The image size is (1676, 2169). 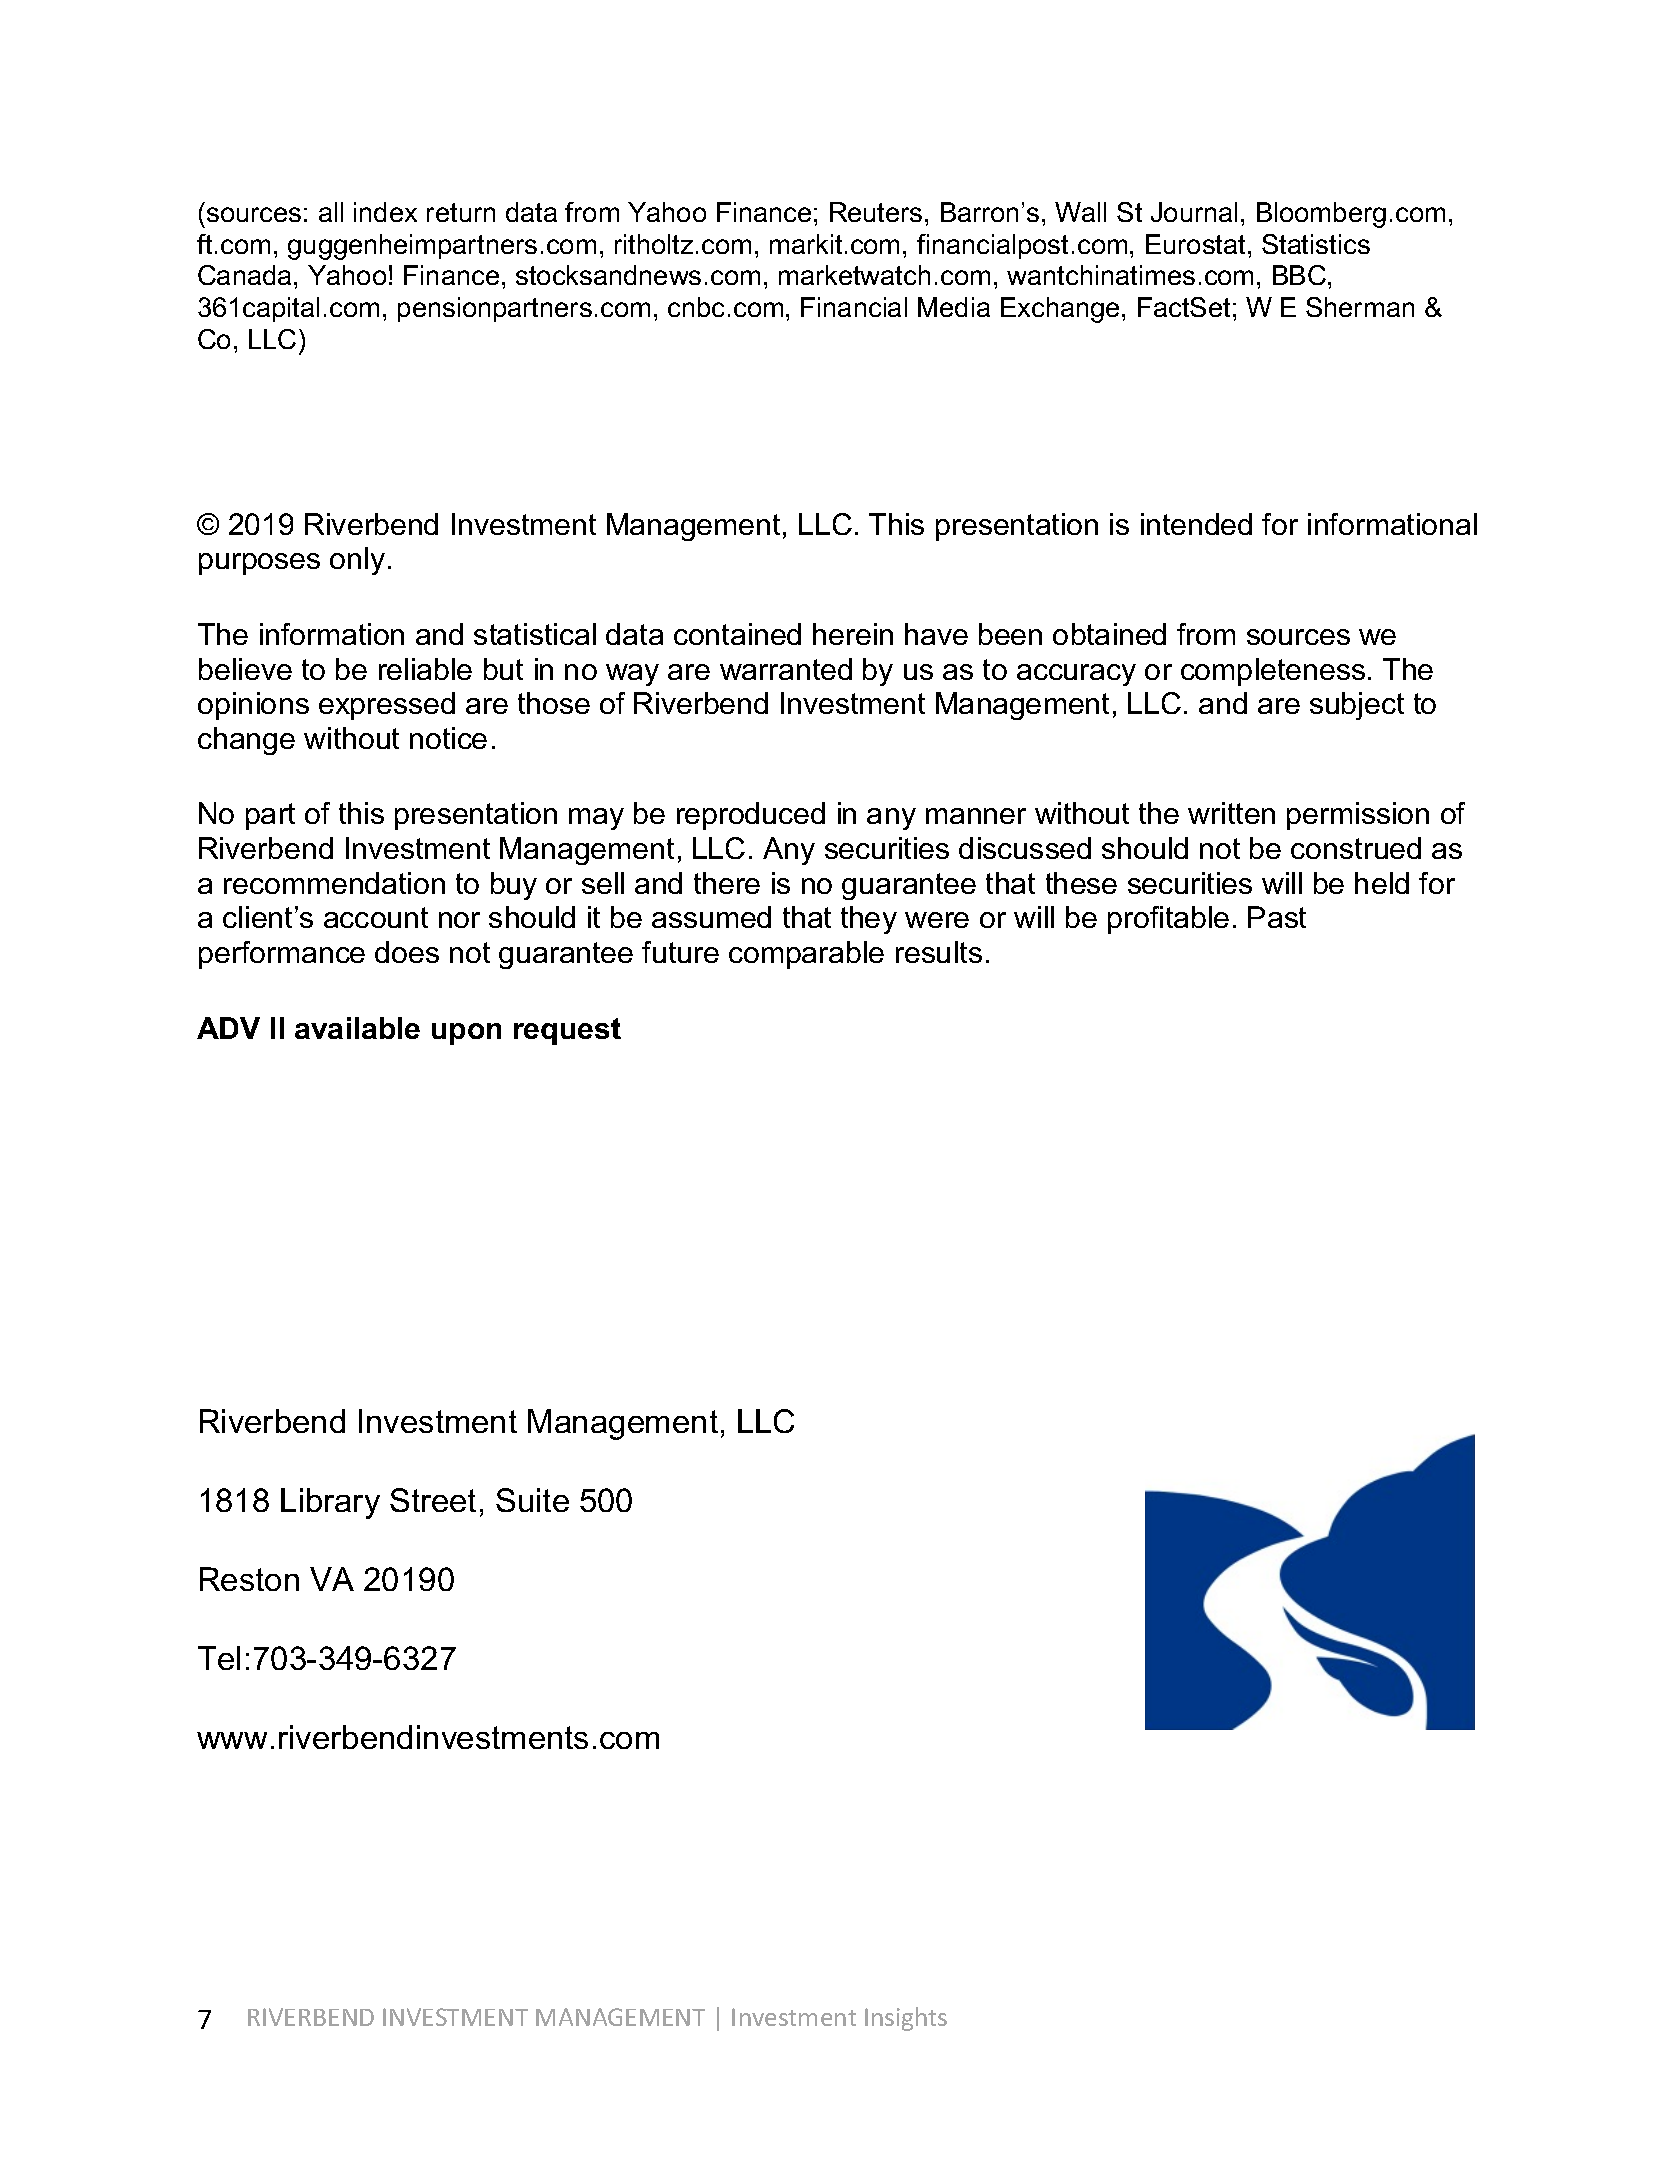 I want to click on comparable, so click(x=806, y=955).
